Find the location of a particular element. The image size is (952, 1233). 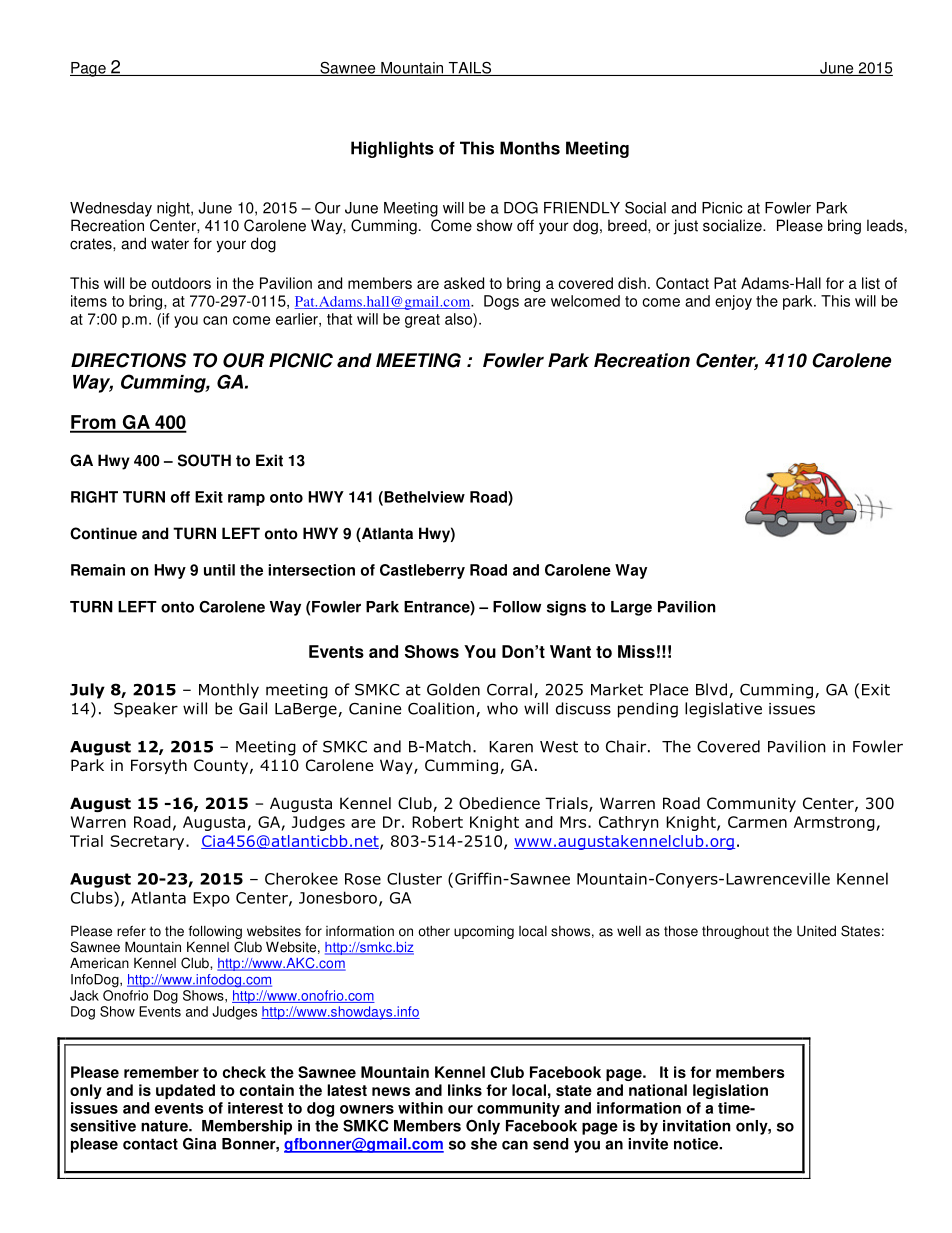

Obedience is located at coordinates (499, 803).
